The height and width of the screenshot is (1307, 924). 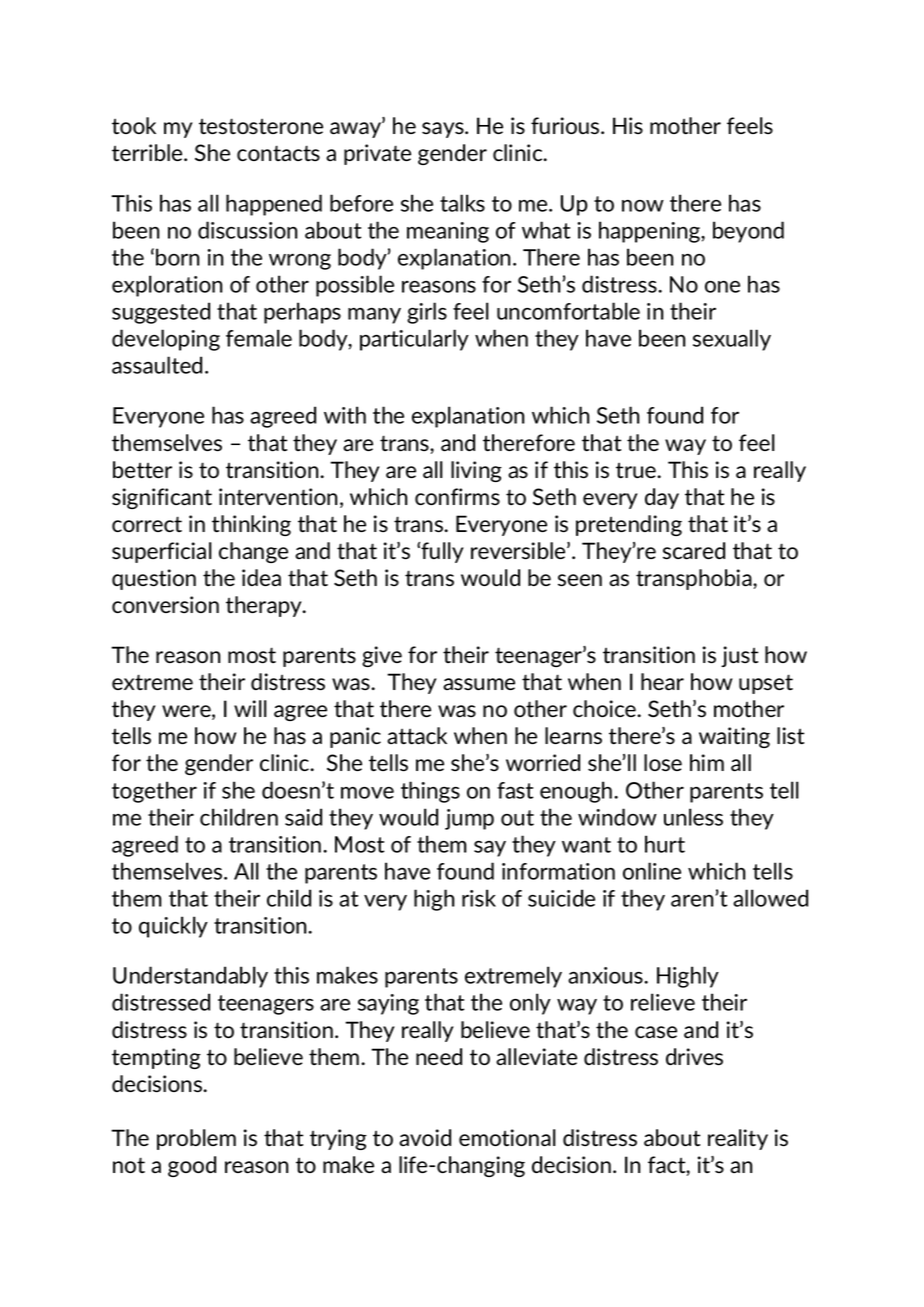 I want to click on confirms, so click(x=457, y=496).
